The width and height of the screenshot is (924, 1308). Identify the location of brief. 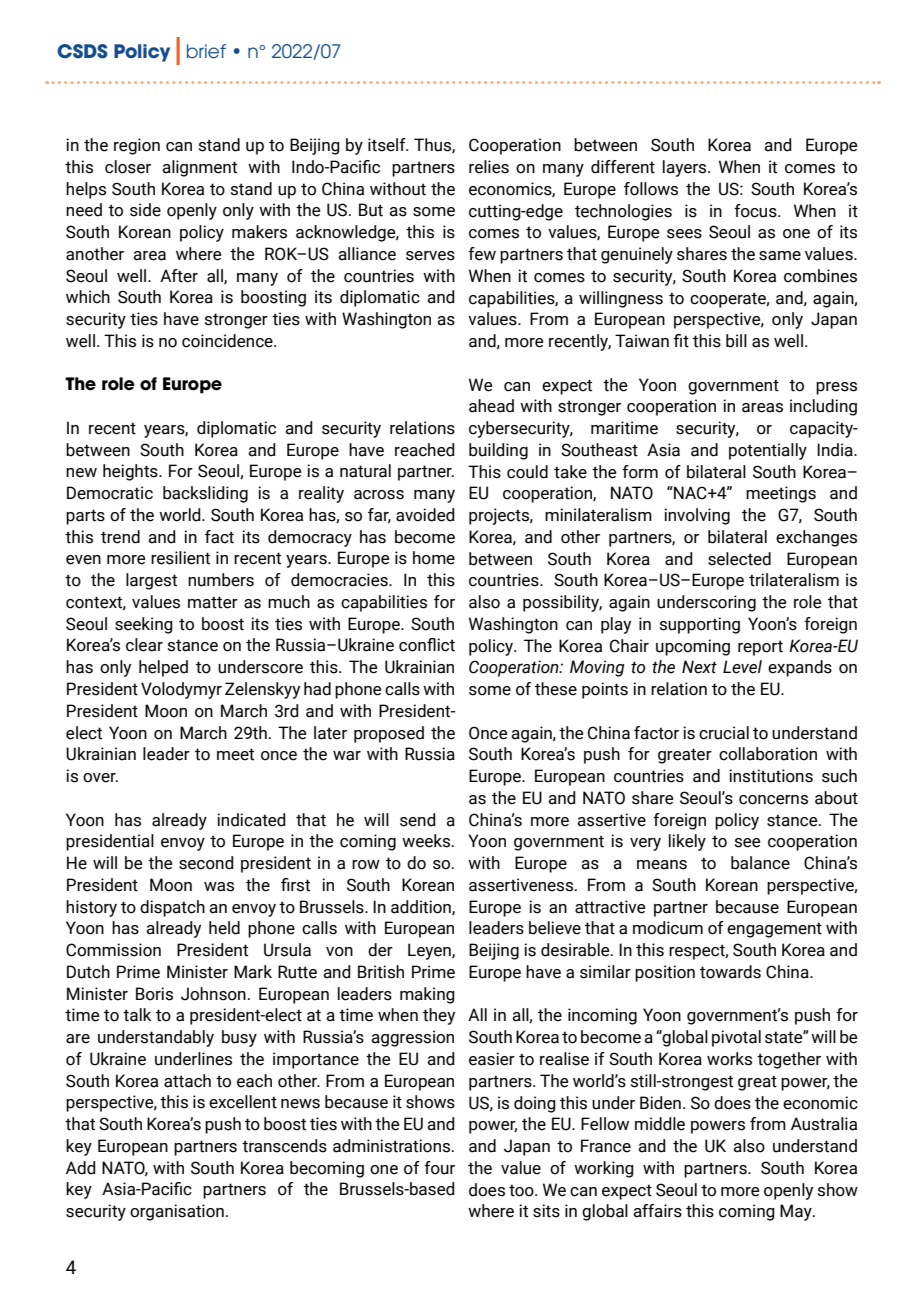
(206, 51).
